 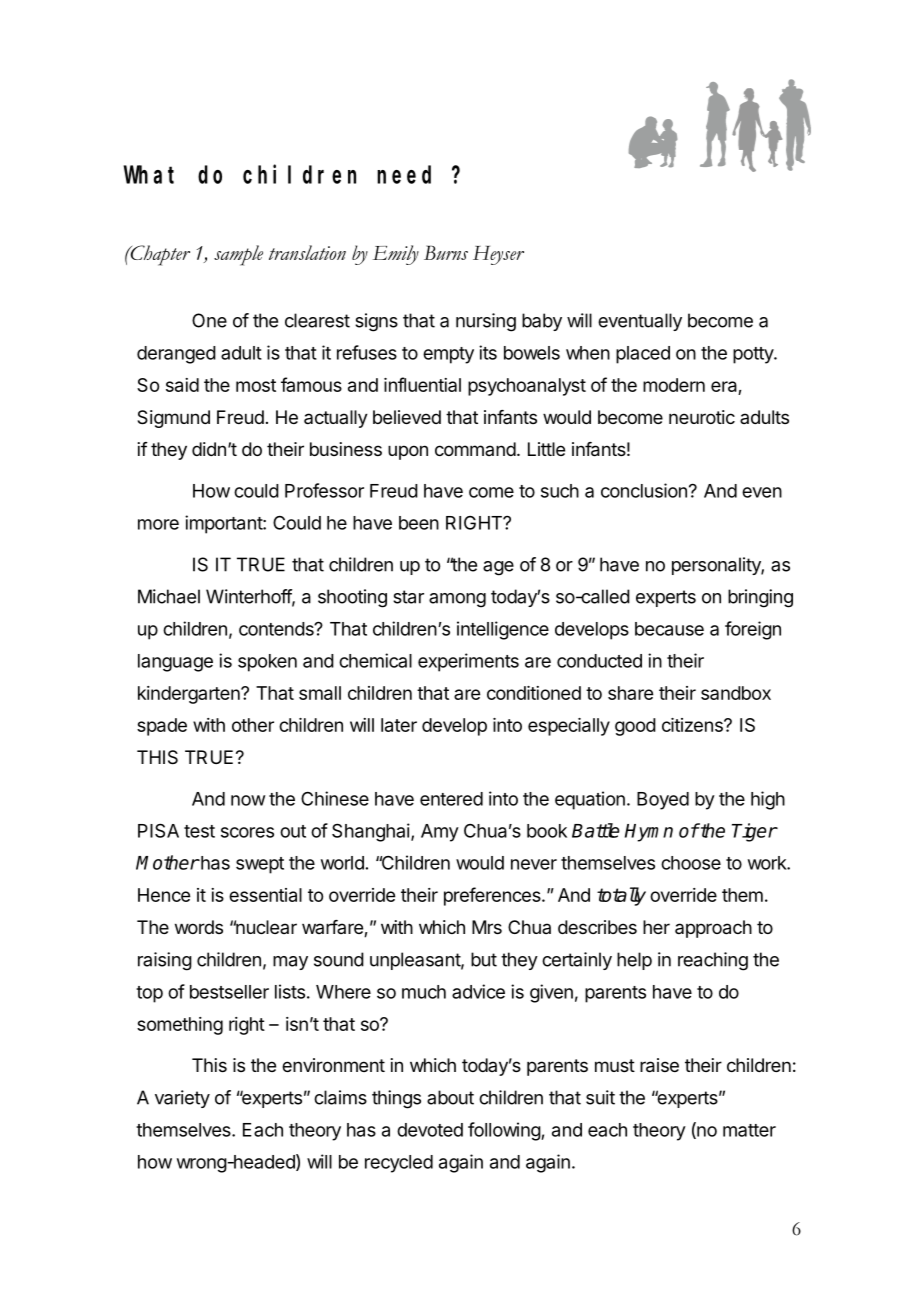 I want to click on approach, so click(x=713, y=929).
